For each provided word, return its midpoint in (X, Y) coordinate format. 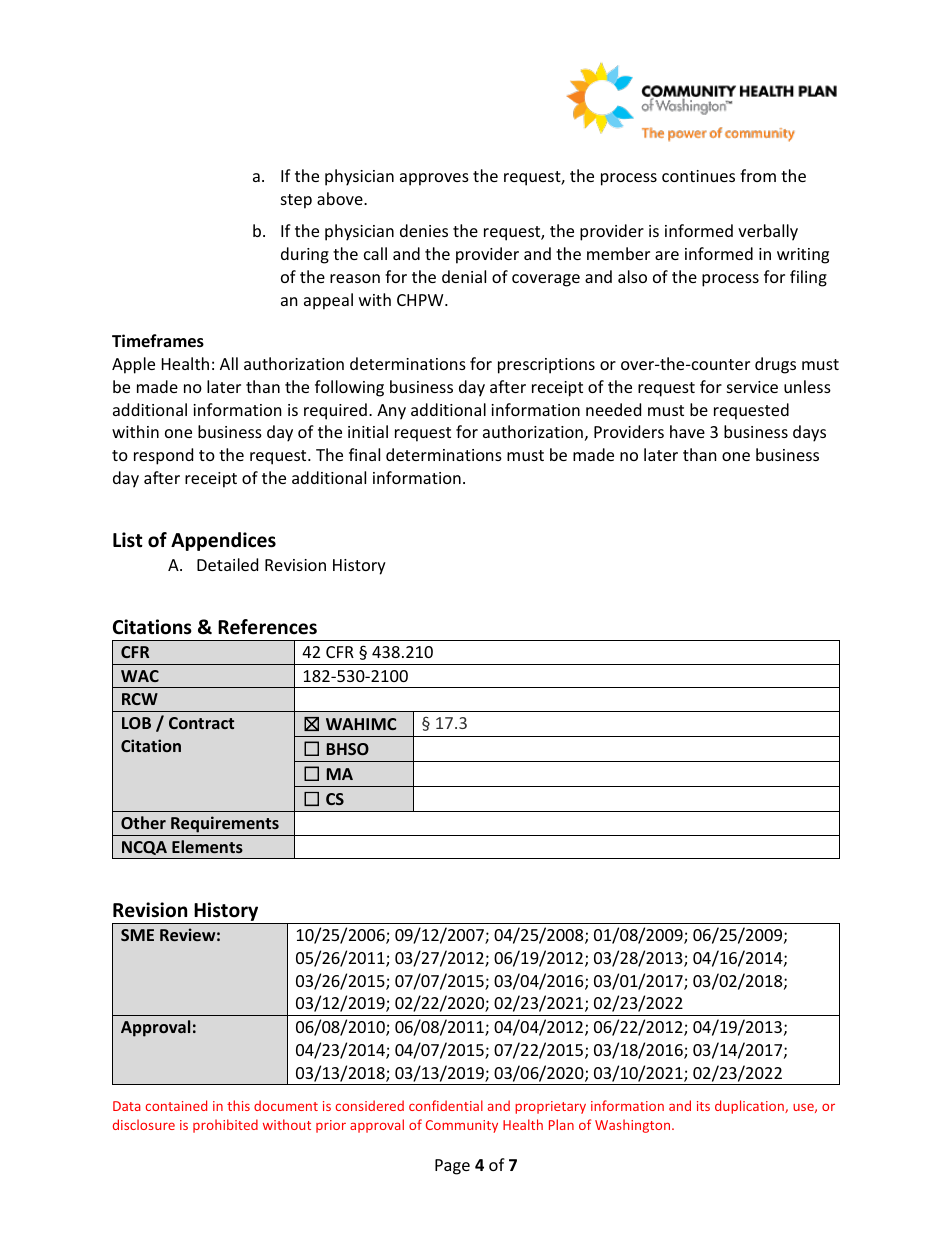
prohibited (225, 1126)
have (687, 431)
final (364, 454)
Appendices (223, 541)
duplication (750, 1107)
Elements (207, 846)
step (296, 201)
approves (434, 179)
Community (462, 1126)
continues (698, 176)
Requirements (225, 824)
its (703, 1106)
